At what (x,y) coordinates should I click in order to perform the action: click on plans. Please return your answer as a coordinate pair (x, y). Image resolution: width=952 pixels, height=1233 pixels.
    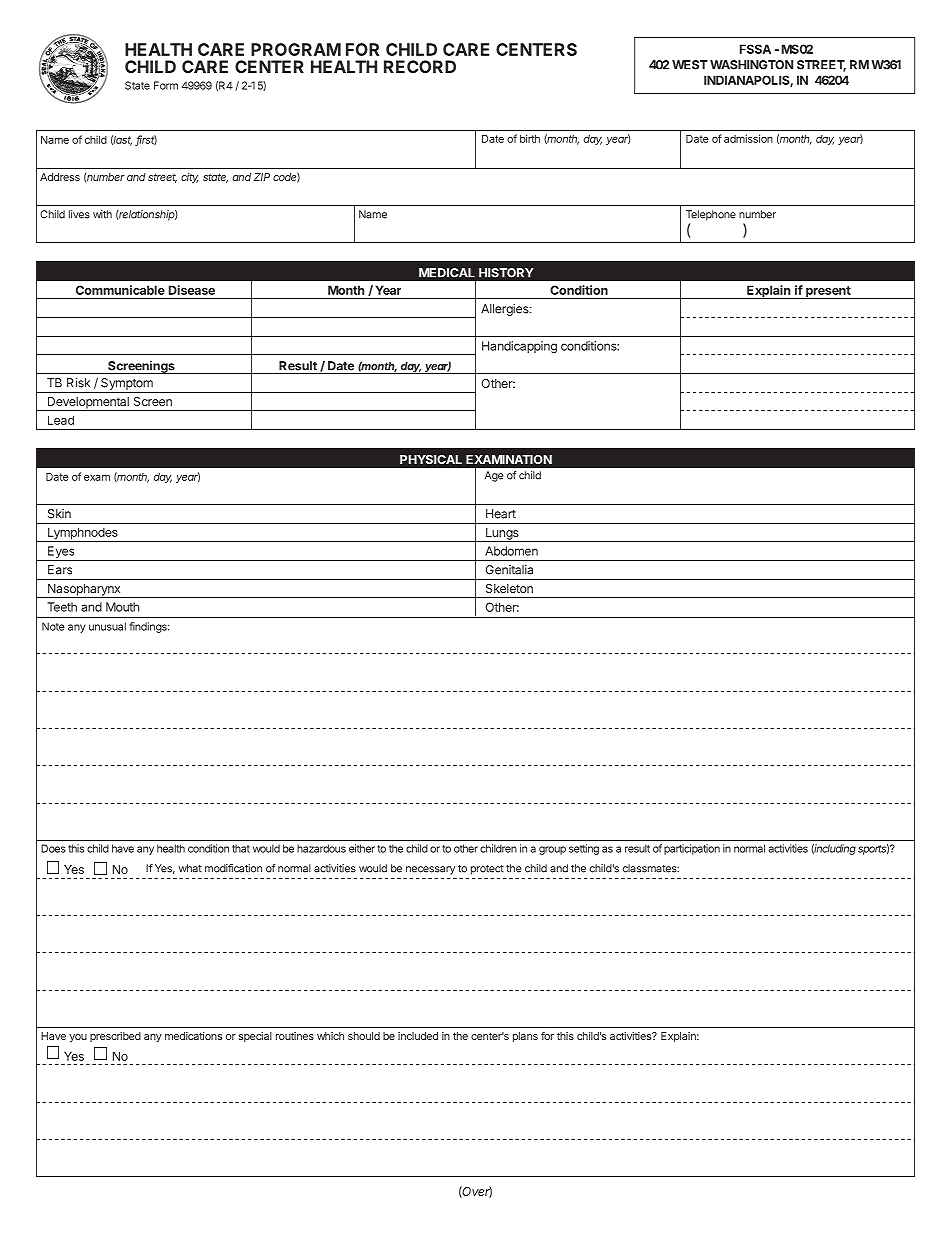
    Looking at the image, I should click on (525, 1037).
